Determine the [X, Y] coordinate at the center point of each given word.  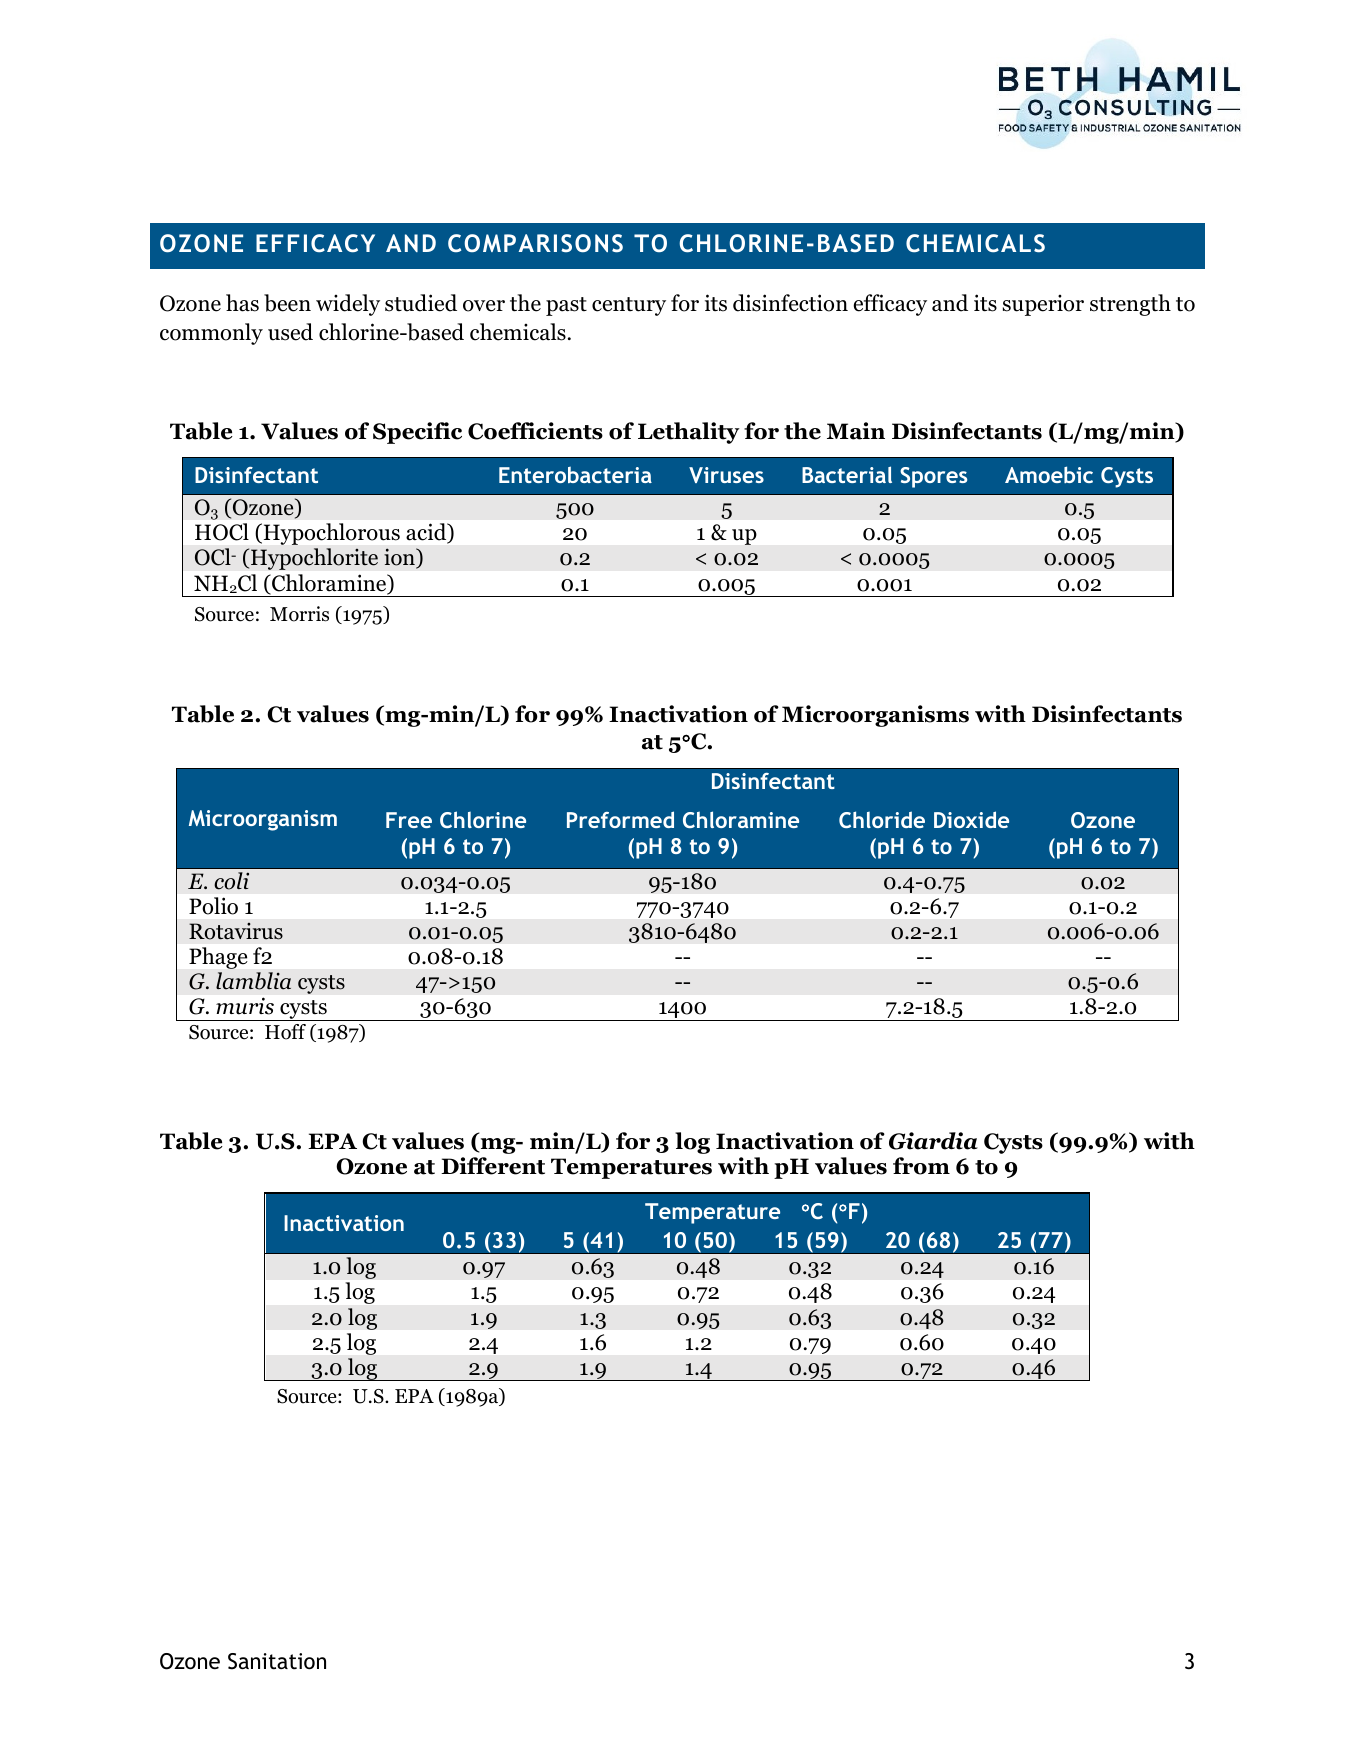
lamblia [253, 981]
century [629, 306]
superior [1043, 305]
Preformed [620, 819]
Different [493, 1166]
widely [348, 305]
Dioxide [971, 819]
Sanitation [277, 1661]
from [921, 1166]
